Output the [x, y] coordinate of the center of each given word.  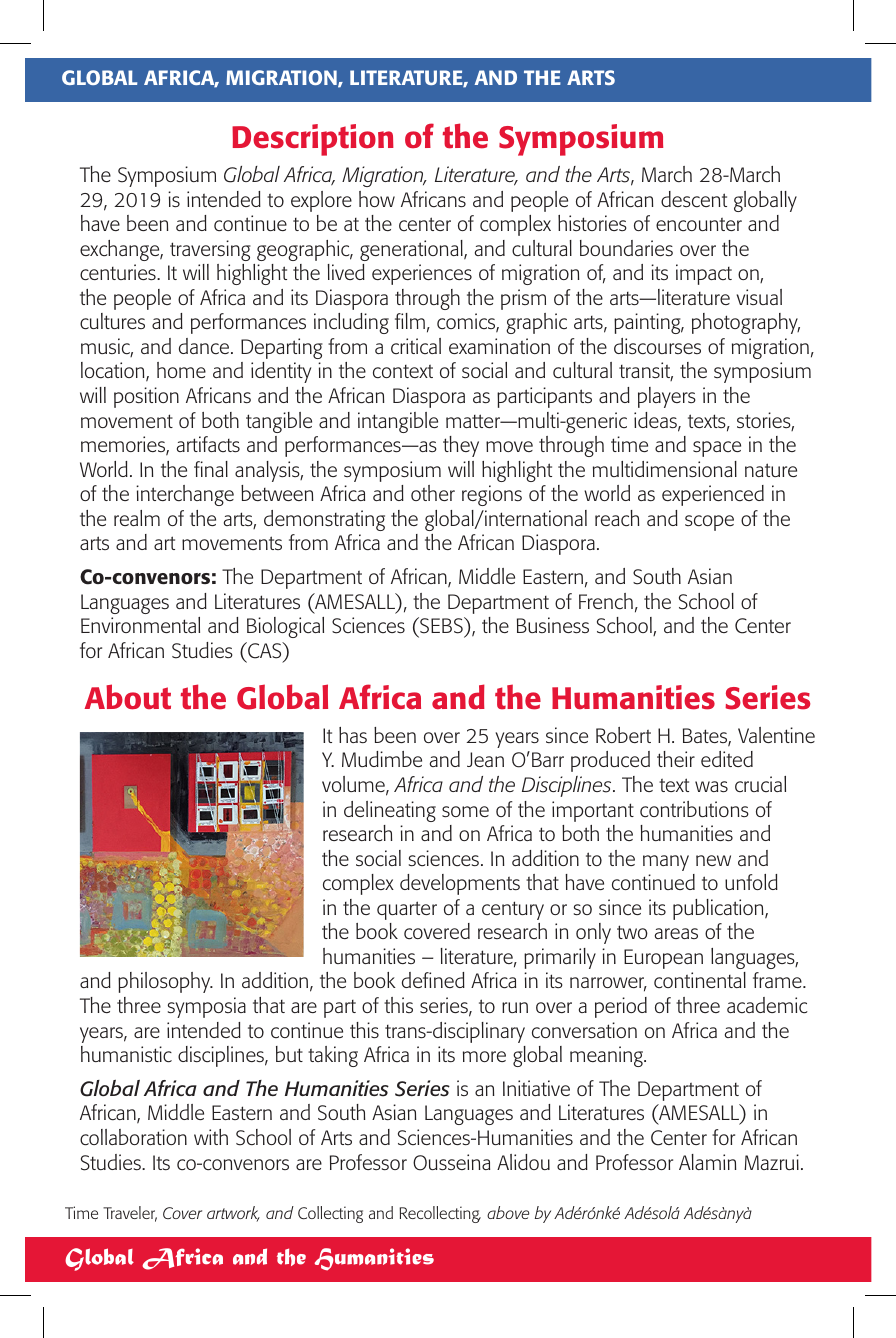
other [433, 493]
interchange [185, 495]
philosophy [165, 982]
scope [709, 523]
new [713, 860]
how [377, 199]
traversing [210, 250]
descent [694, 199]
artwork [233, 1214]
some [465, 811]
